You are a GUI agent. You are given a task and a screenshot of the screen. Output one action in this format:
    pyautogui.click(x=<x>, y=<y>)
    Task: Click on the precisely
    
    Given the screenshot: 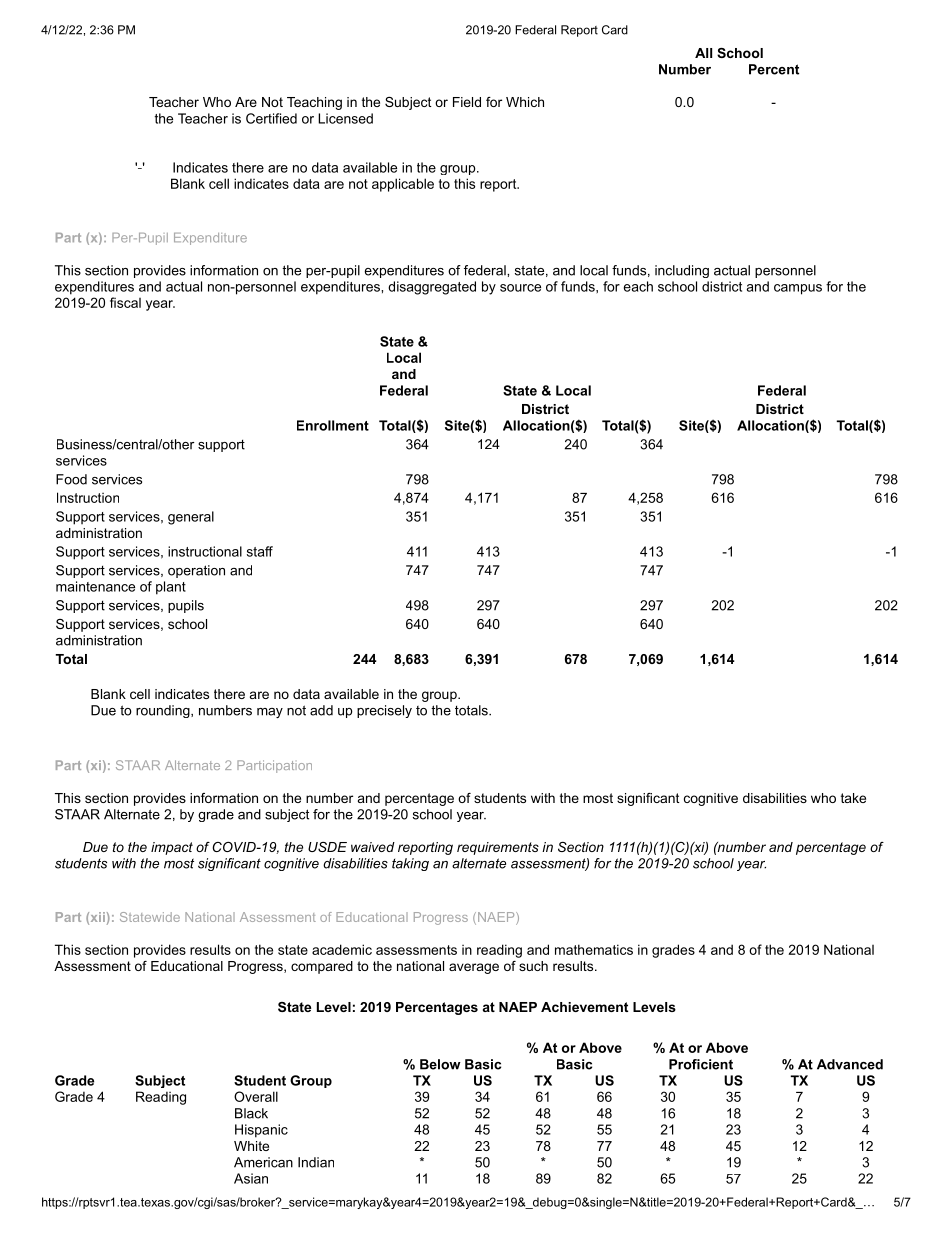 What is the action you would take?
    pyautogui.click(x=384, y=711)
